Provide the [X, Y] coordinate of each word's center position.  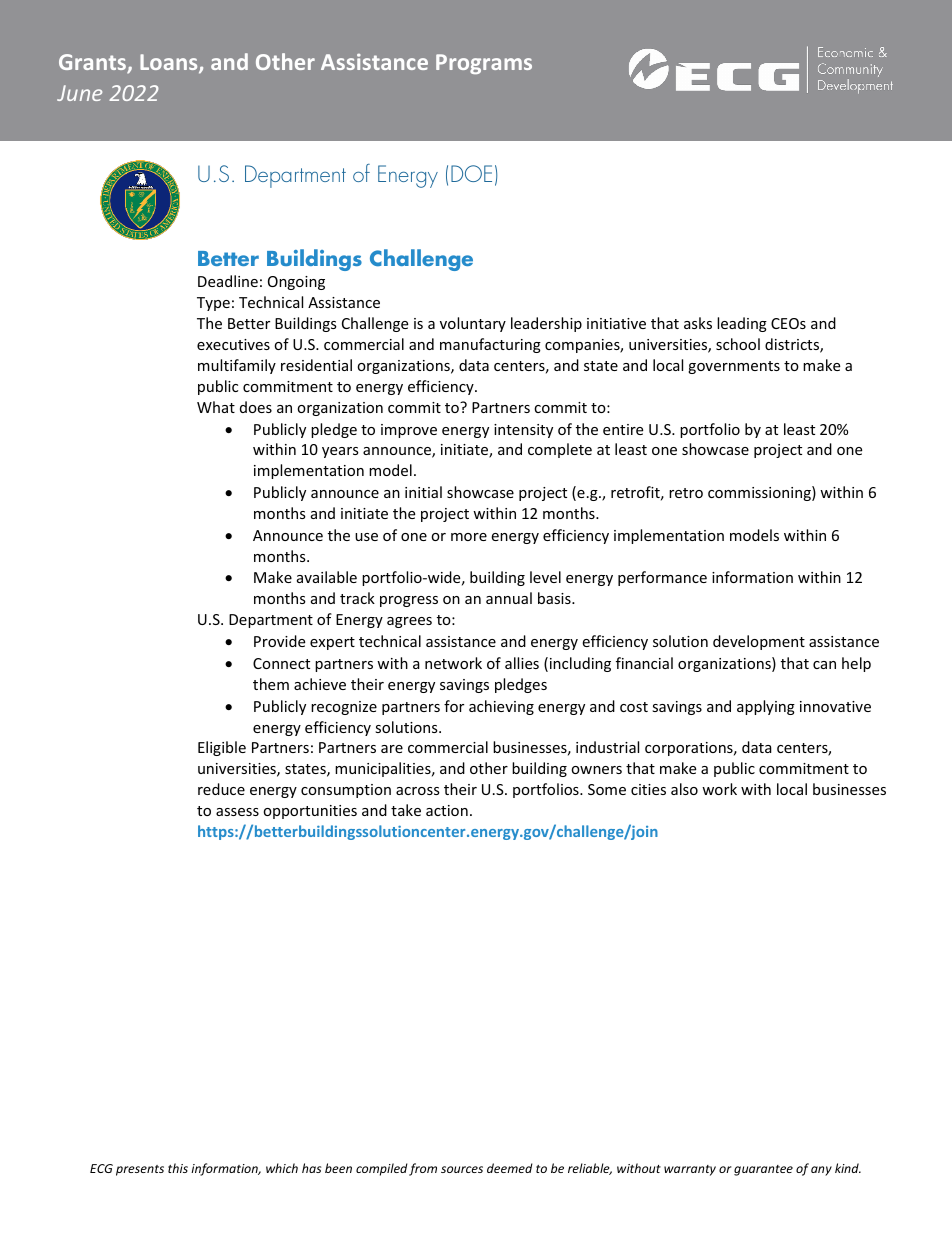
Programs [484, 64]
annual [509, 598]
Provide [279, 641]
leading [742, 324]
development [759, 642]
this [178, 1168]
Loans [170, 64]
